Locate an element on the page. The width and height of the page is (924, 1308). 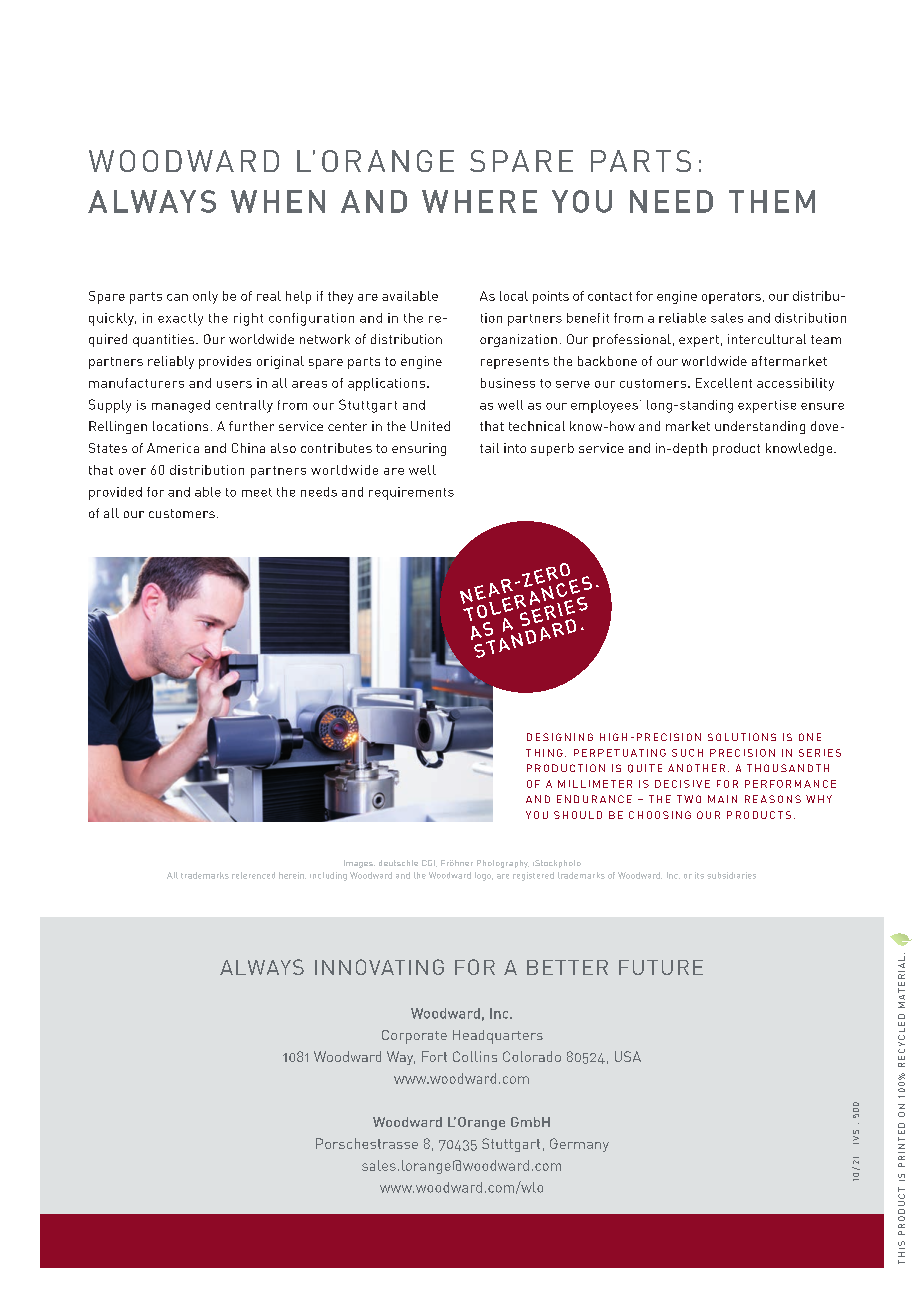
only is located at coordinates (205, 297).
